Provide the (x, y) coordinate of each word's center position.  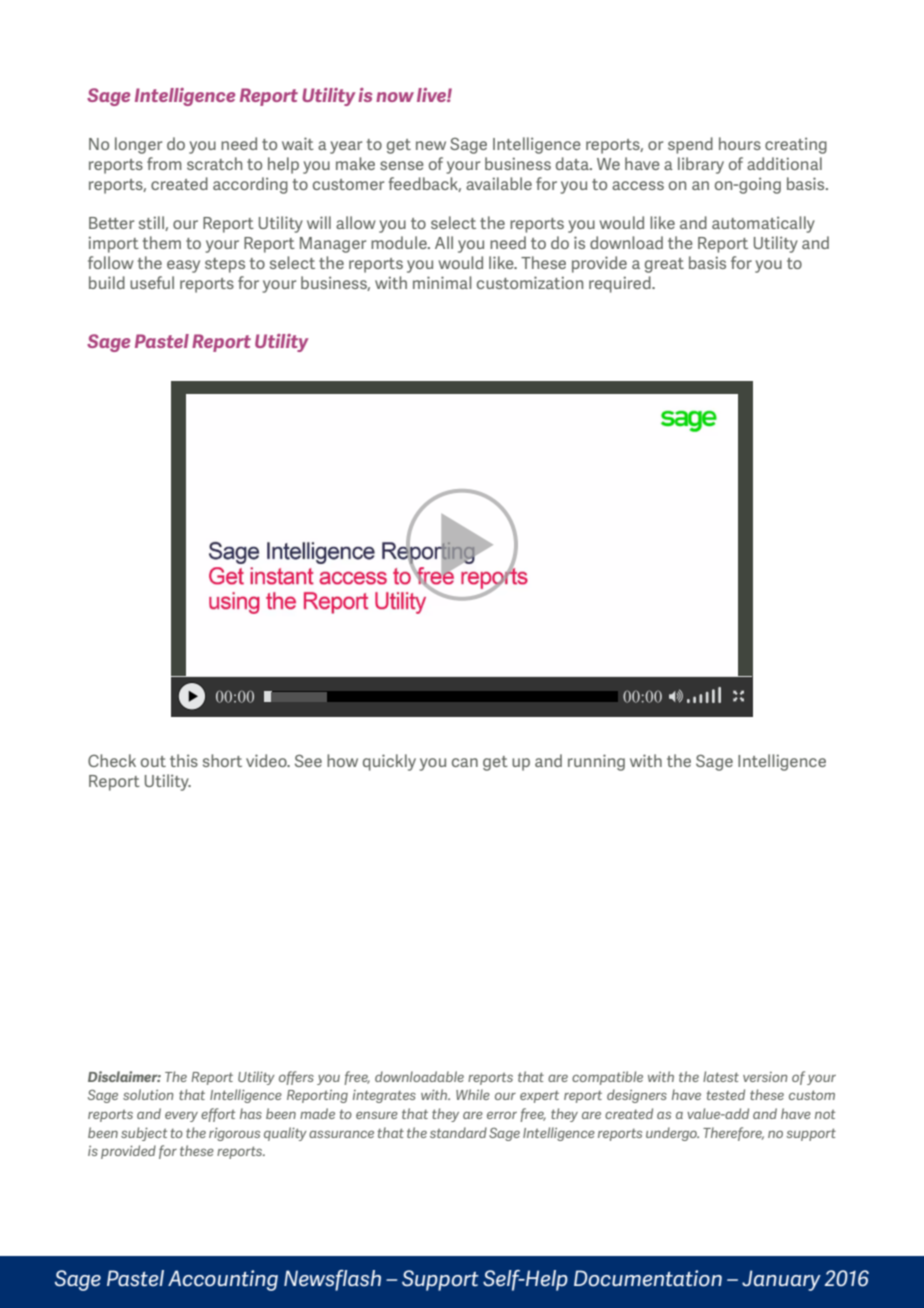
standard (458, 1132)
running (596, 762)
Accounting (223, 1280)
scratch (214, 163)
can (465, 762)
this (184, 760)
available (499, 183)
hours (740, 143)
